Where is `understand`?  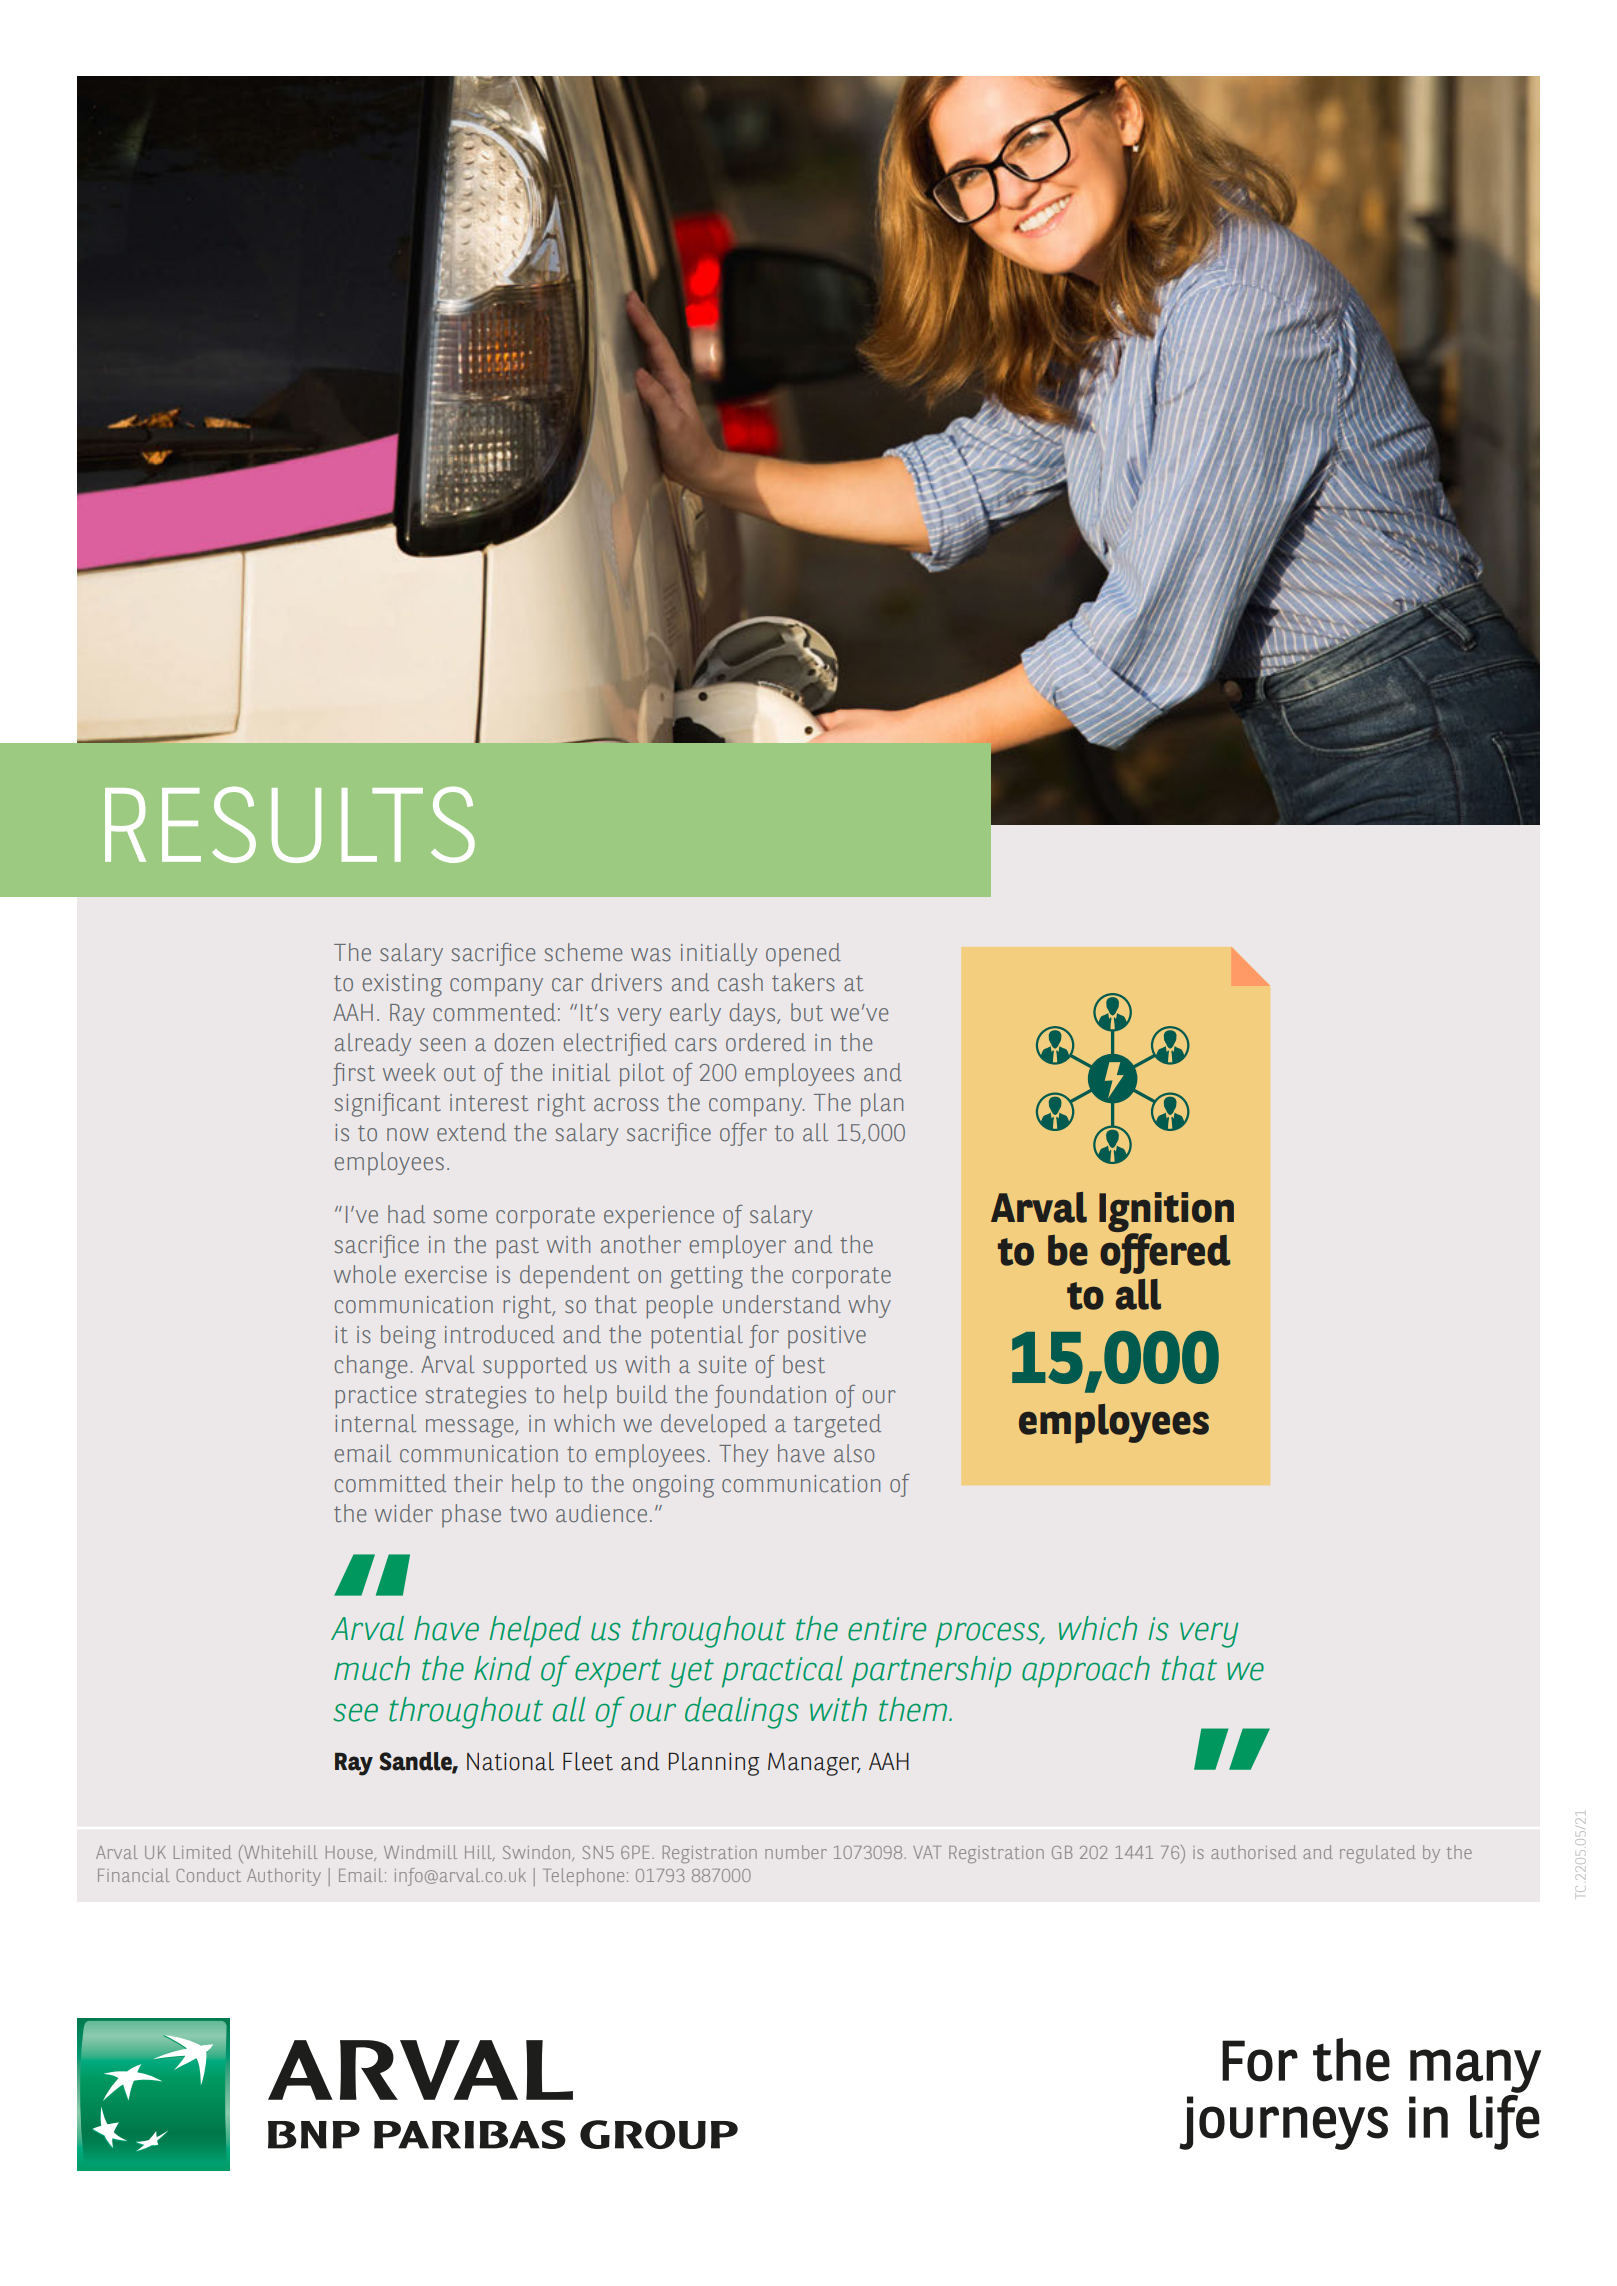 understand is located at coordinates (782, 1304).
